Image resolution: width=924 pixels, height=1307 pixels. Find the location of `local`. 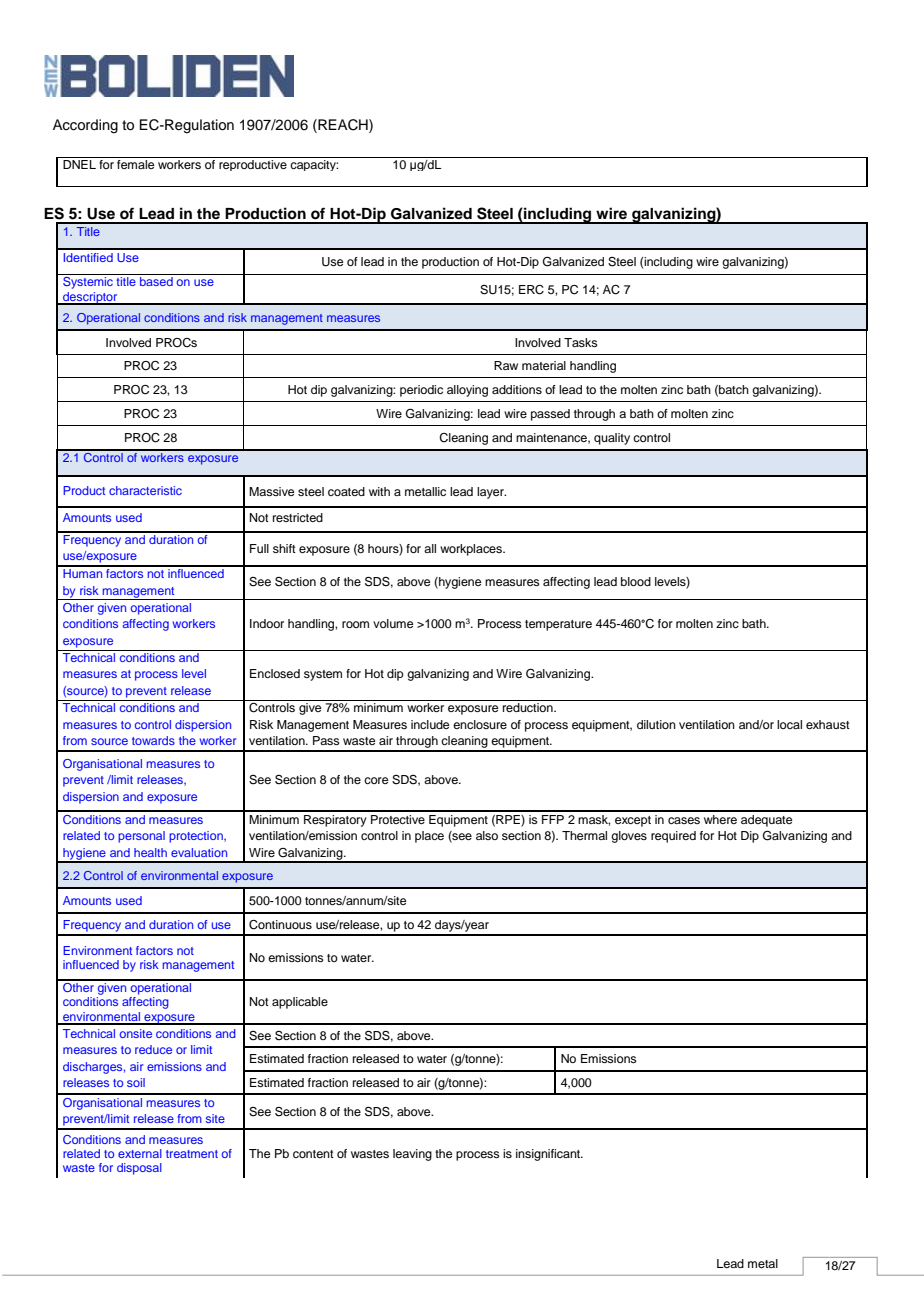

local is located at coordinates (789, 724).
